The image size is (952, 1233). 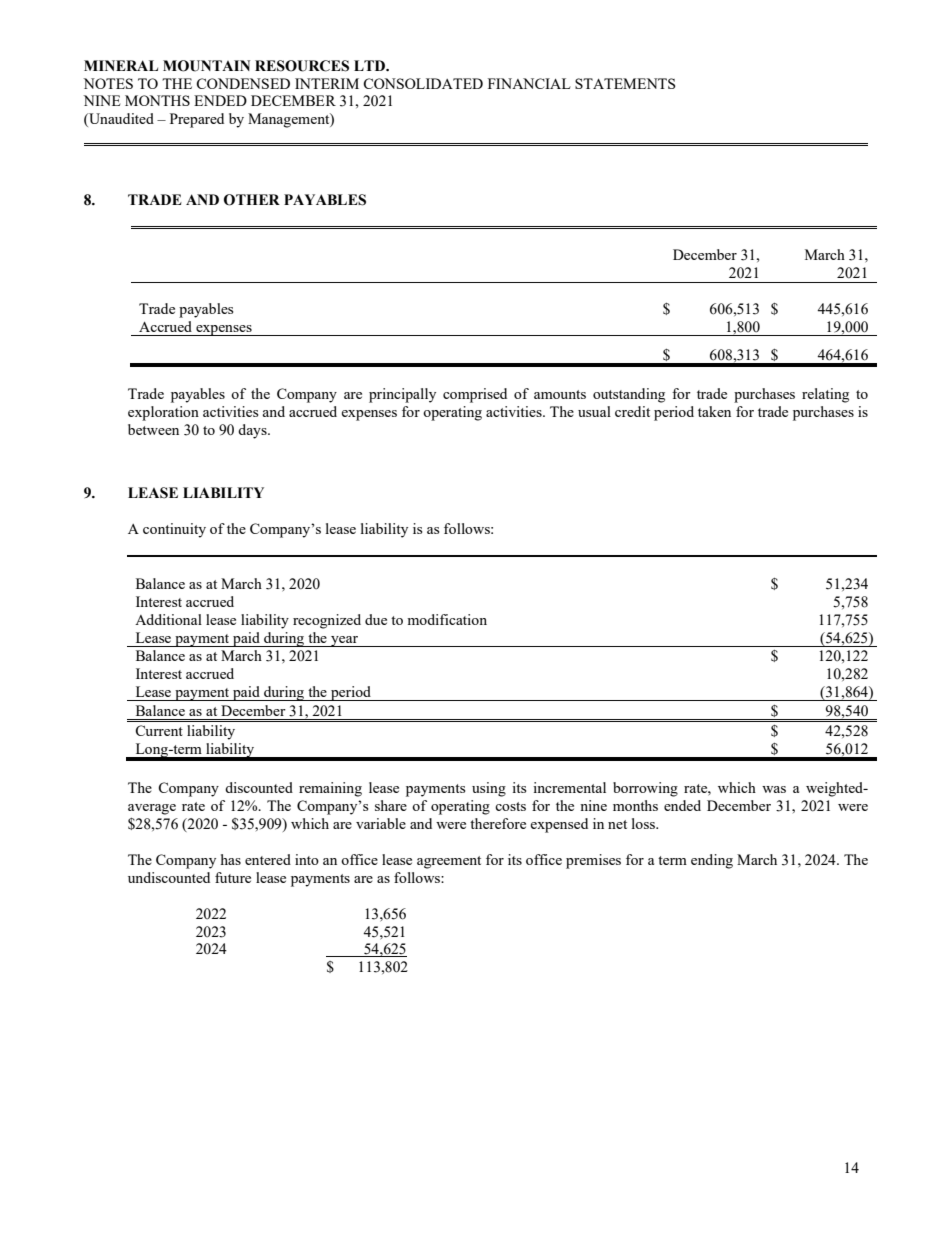 I want to click on between, so click(x=153, y=429).
